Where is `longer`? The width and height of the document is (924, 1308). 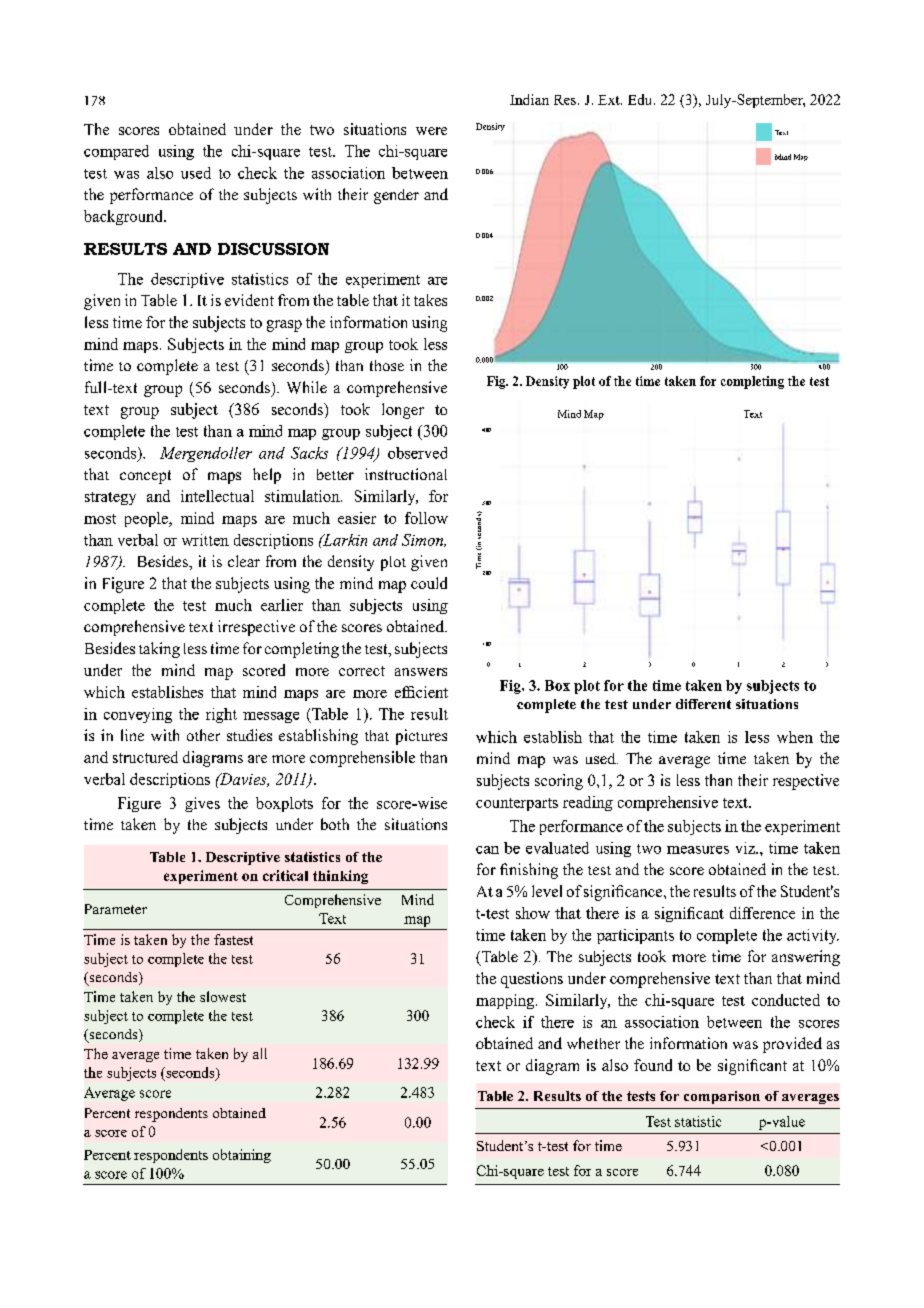 longer is located at coordinates (403, 411).
